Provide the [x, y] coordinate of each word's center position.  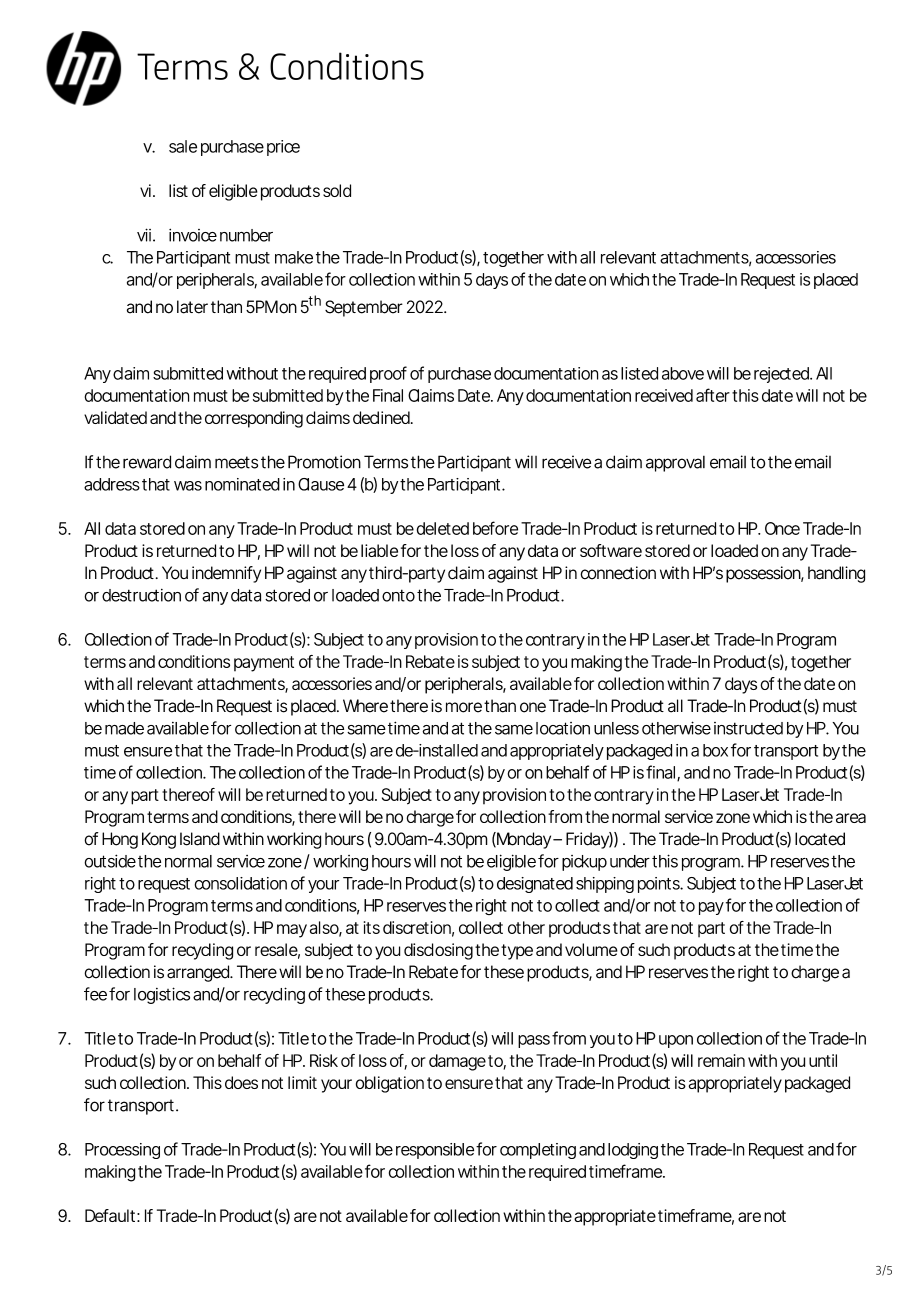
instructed [748, 728]
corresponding [254, 419]
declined [382, 417]
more [464, 707]
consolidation [240, 883]
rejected [782, 375]
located [820, 839]
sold [337, 190]
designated [535, 885]
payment [264, 664]
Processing [122, 1151]
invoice [193, 235]
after [713, 395]
